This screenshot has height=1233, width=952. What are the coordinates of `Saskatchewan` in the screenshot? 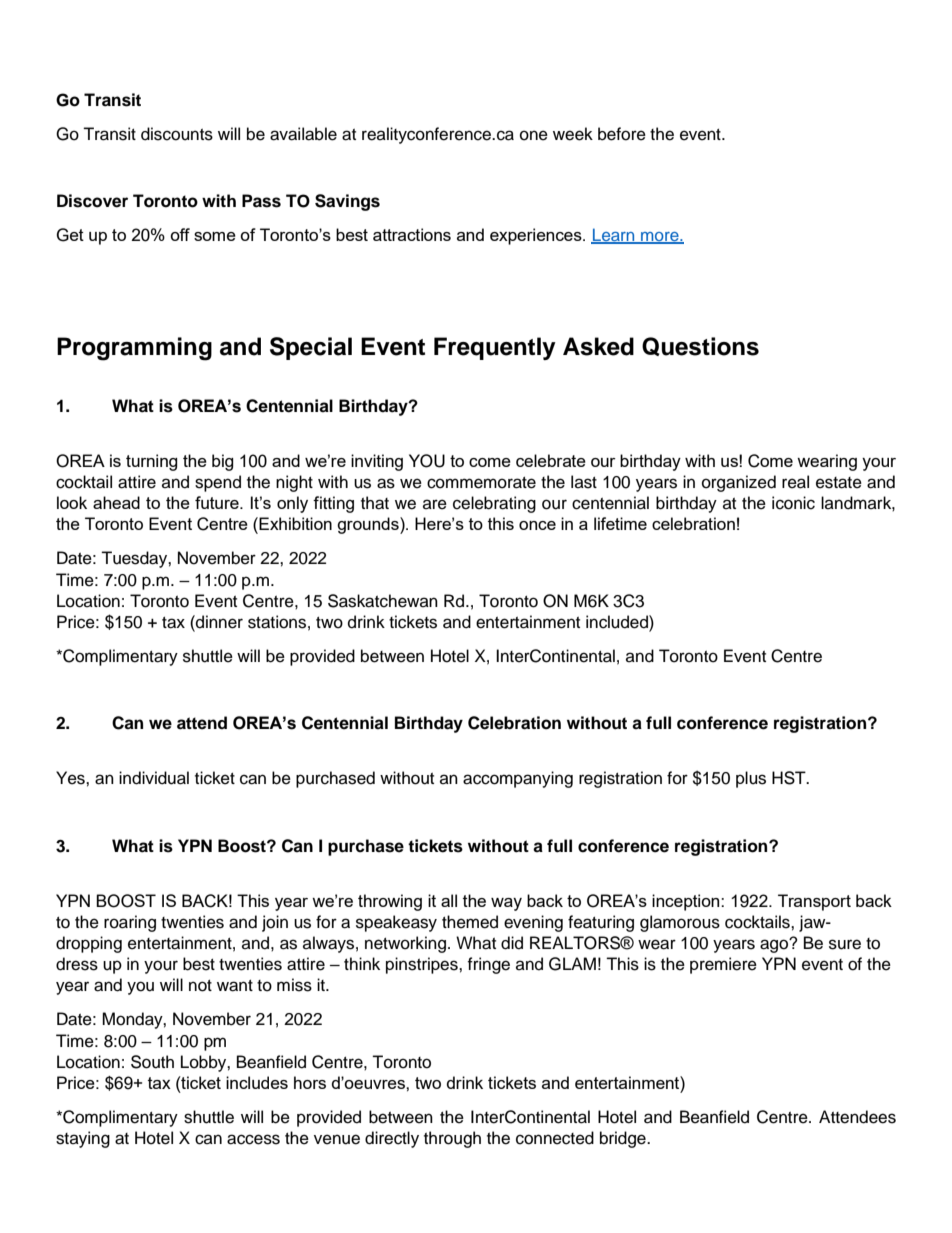 It's located at (383, 601).
